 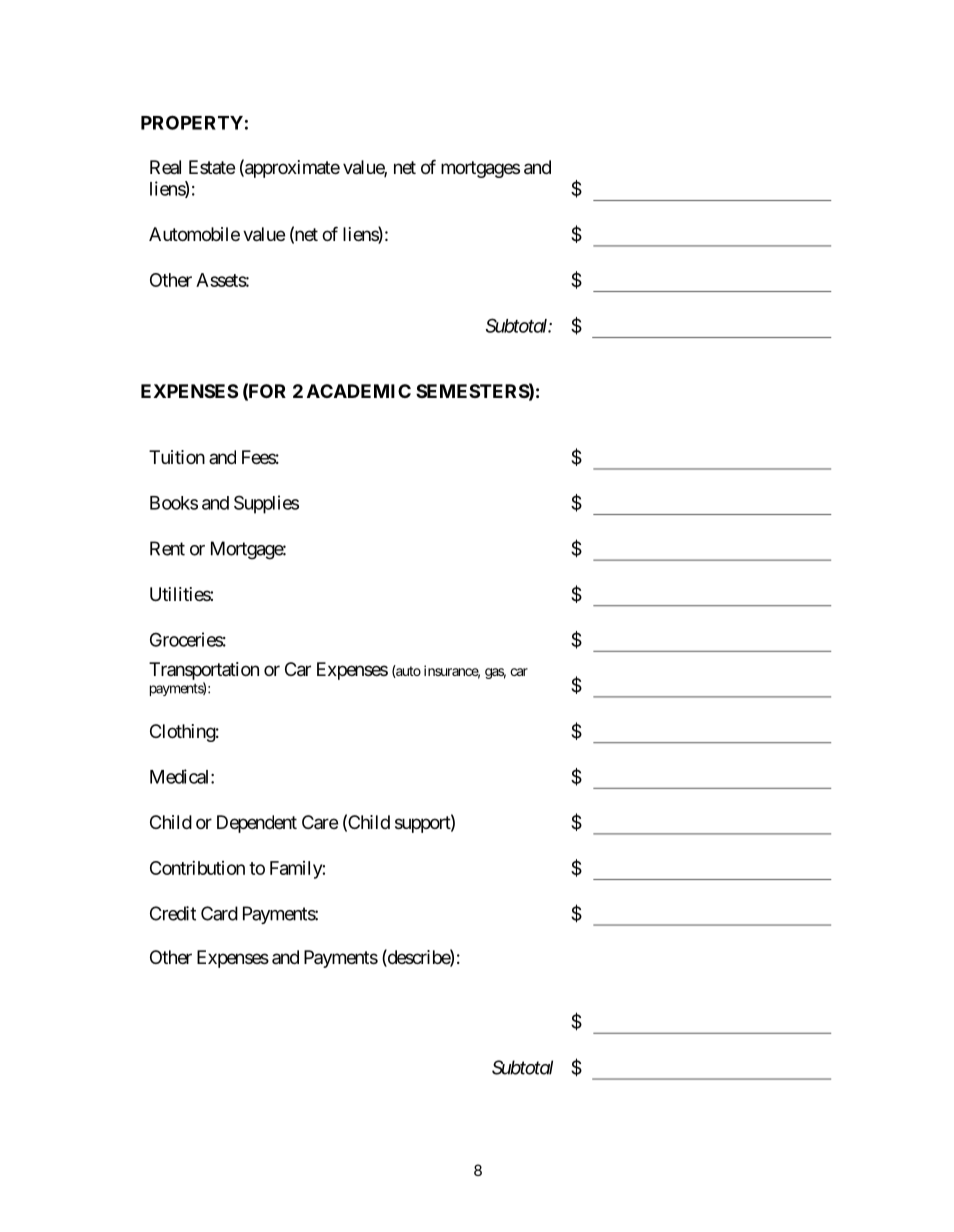 I want to click on Transportation, so click(x=204, y=671).
